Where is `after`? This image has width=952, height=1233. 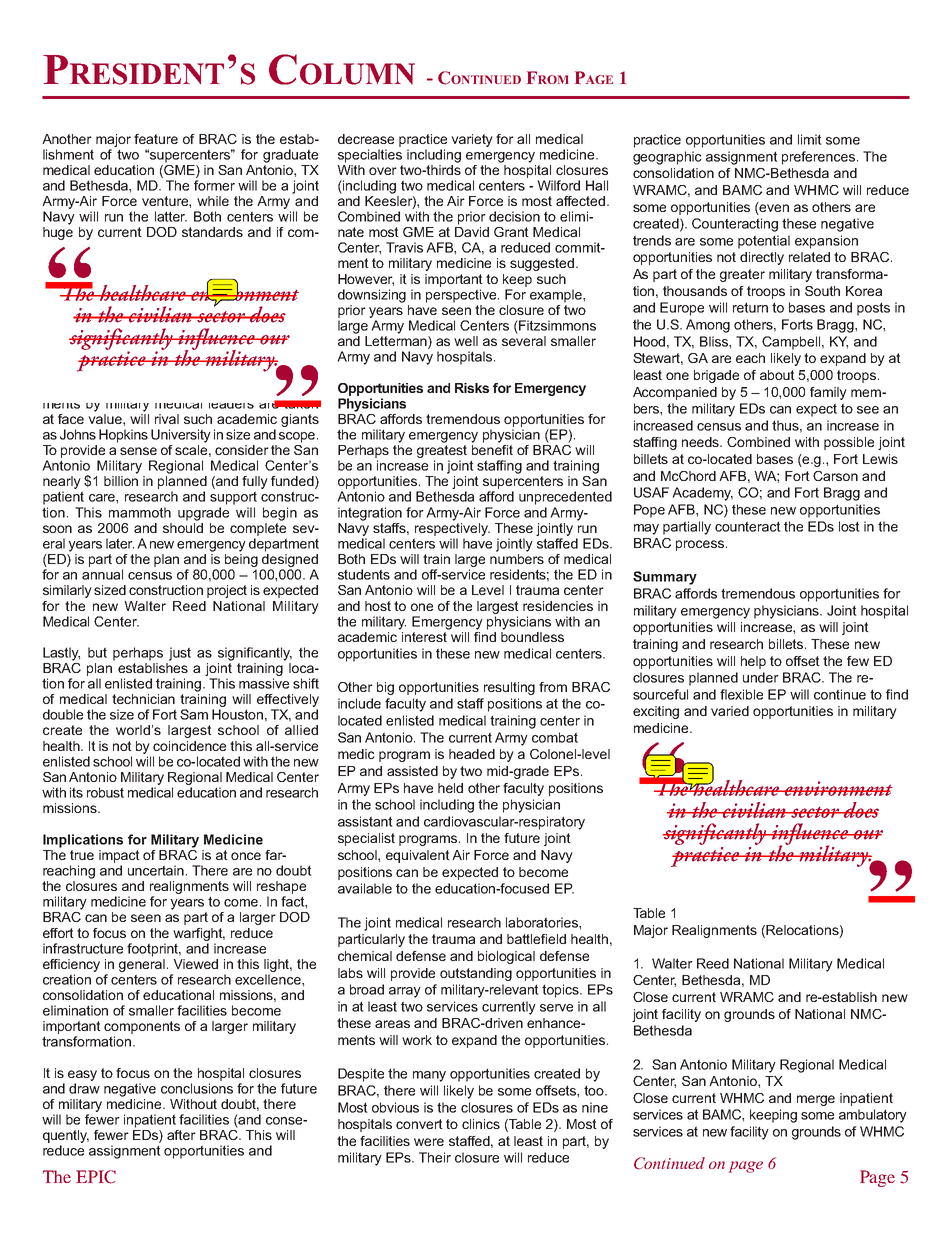
after is located at coordinates (181, 1135).
